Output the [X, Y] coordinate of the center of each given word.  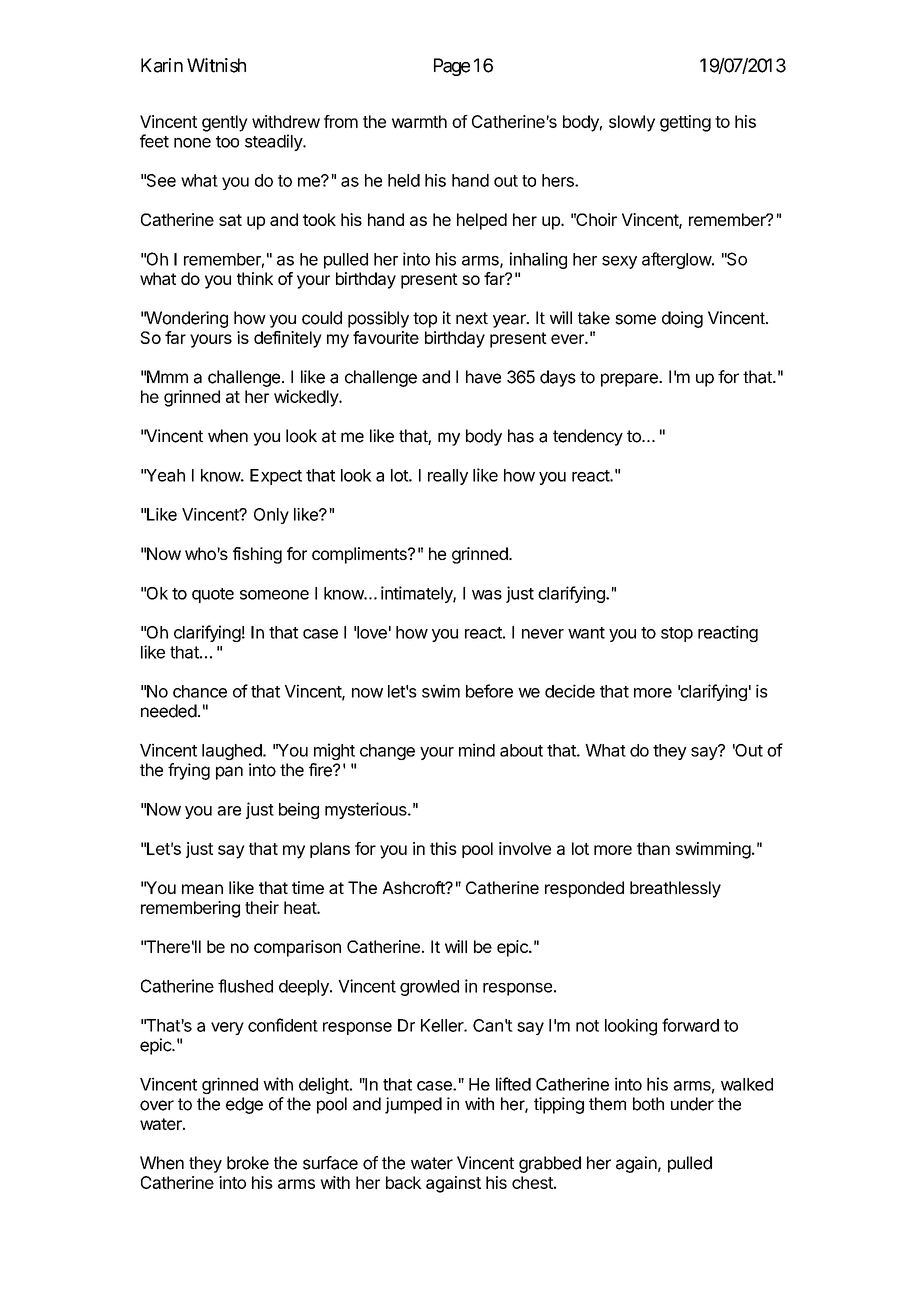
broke [248, 1163]
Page [452, 67]
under [692, 1104]
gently [225, 123]
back [404, 1182]
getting [685, 123]
